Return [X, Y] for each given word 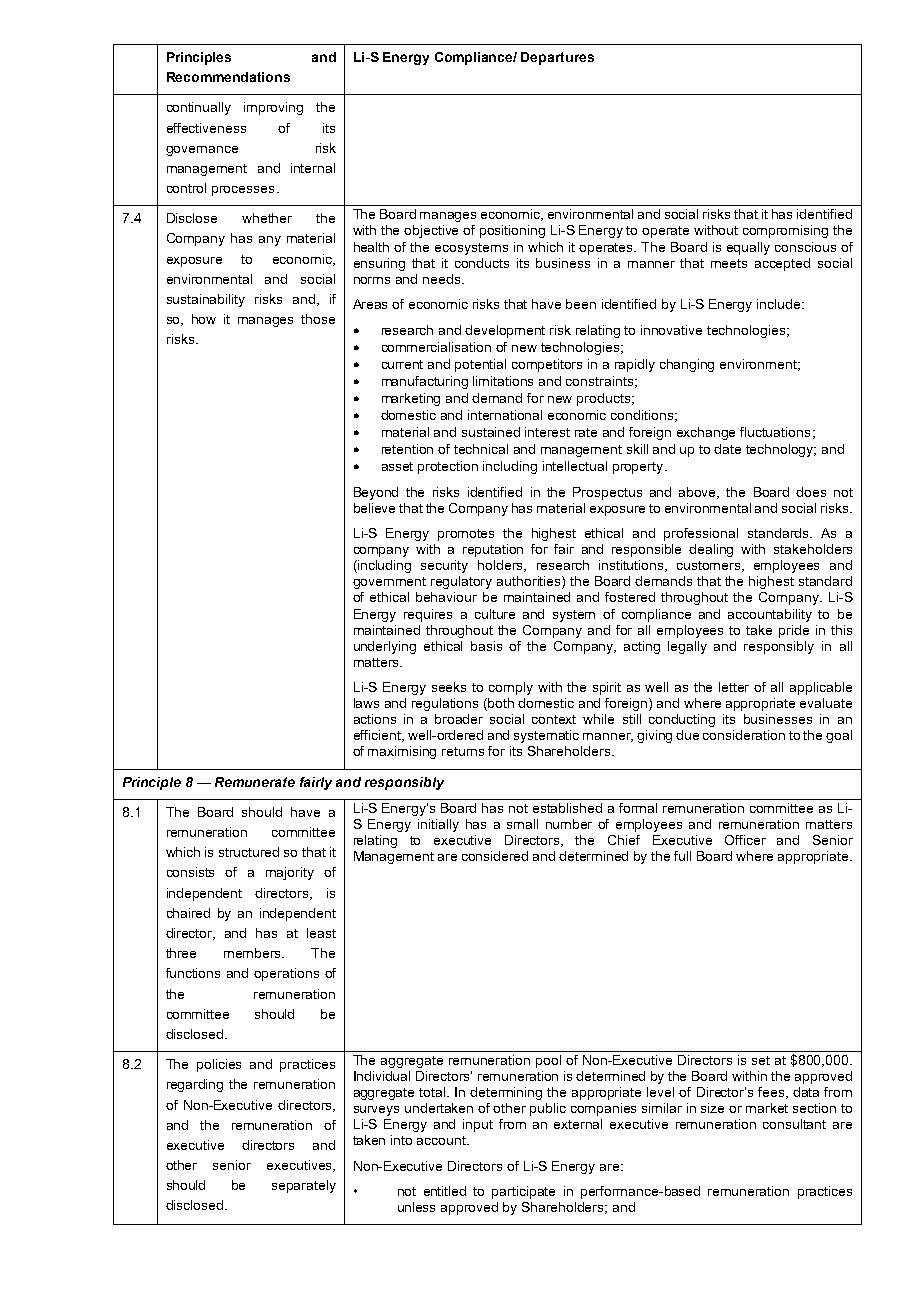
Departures [557, 58]
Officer [745, 840]
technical [481, 449]
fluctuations [775, 432]
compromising [785, 231]
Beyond [376, 493]
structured [249, 852]
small [522, 824]
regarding [195, 1085]
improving [273, 108]
